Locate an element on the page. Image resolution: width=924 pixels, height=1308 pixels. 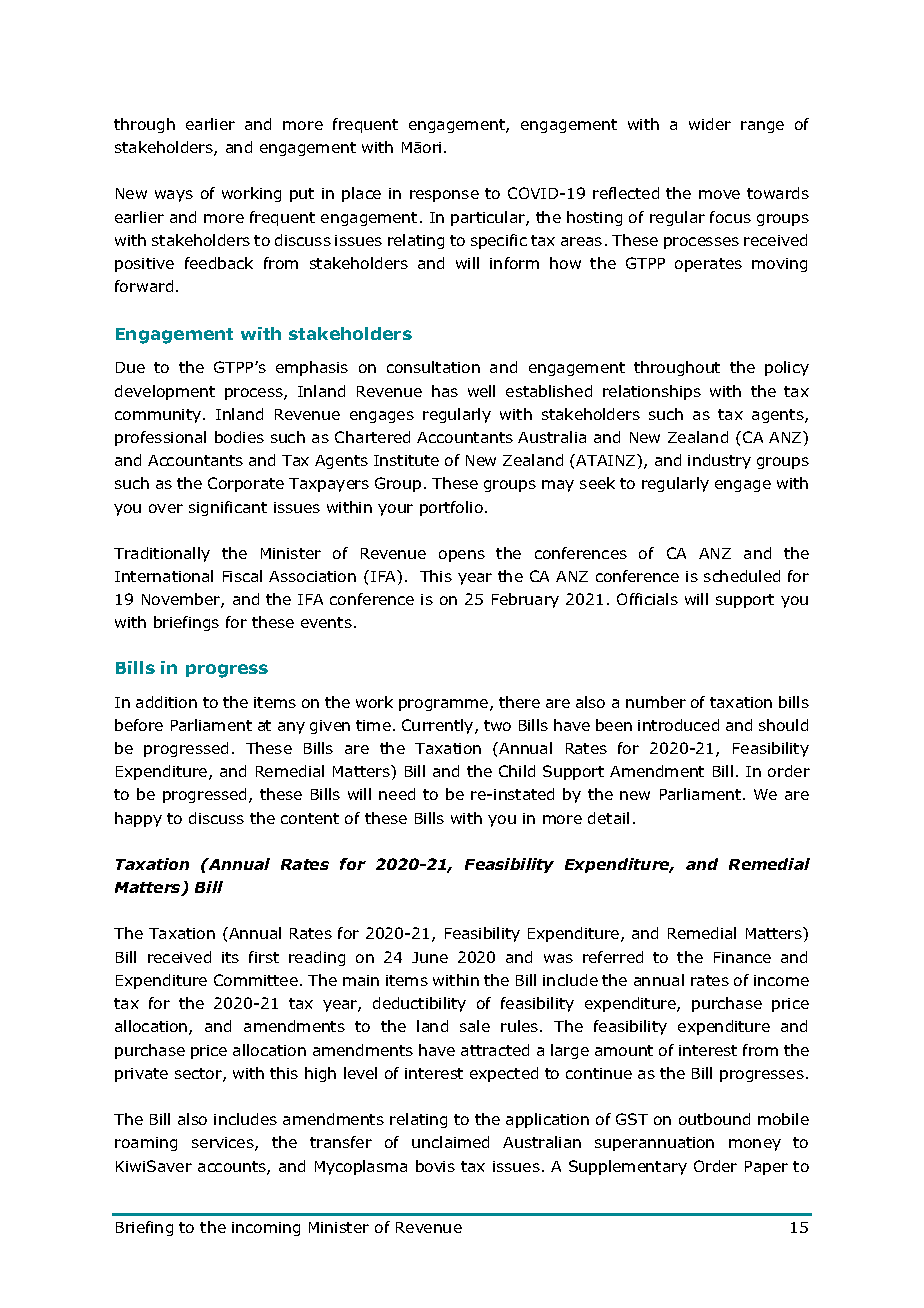
Paper is located at coordinates (766, 1168).
